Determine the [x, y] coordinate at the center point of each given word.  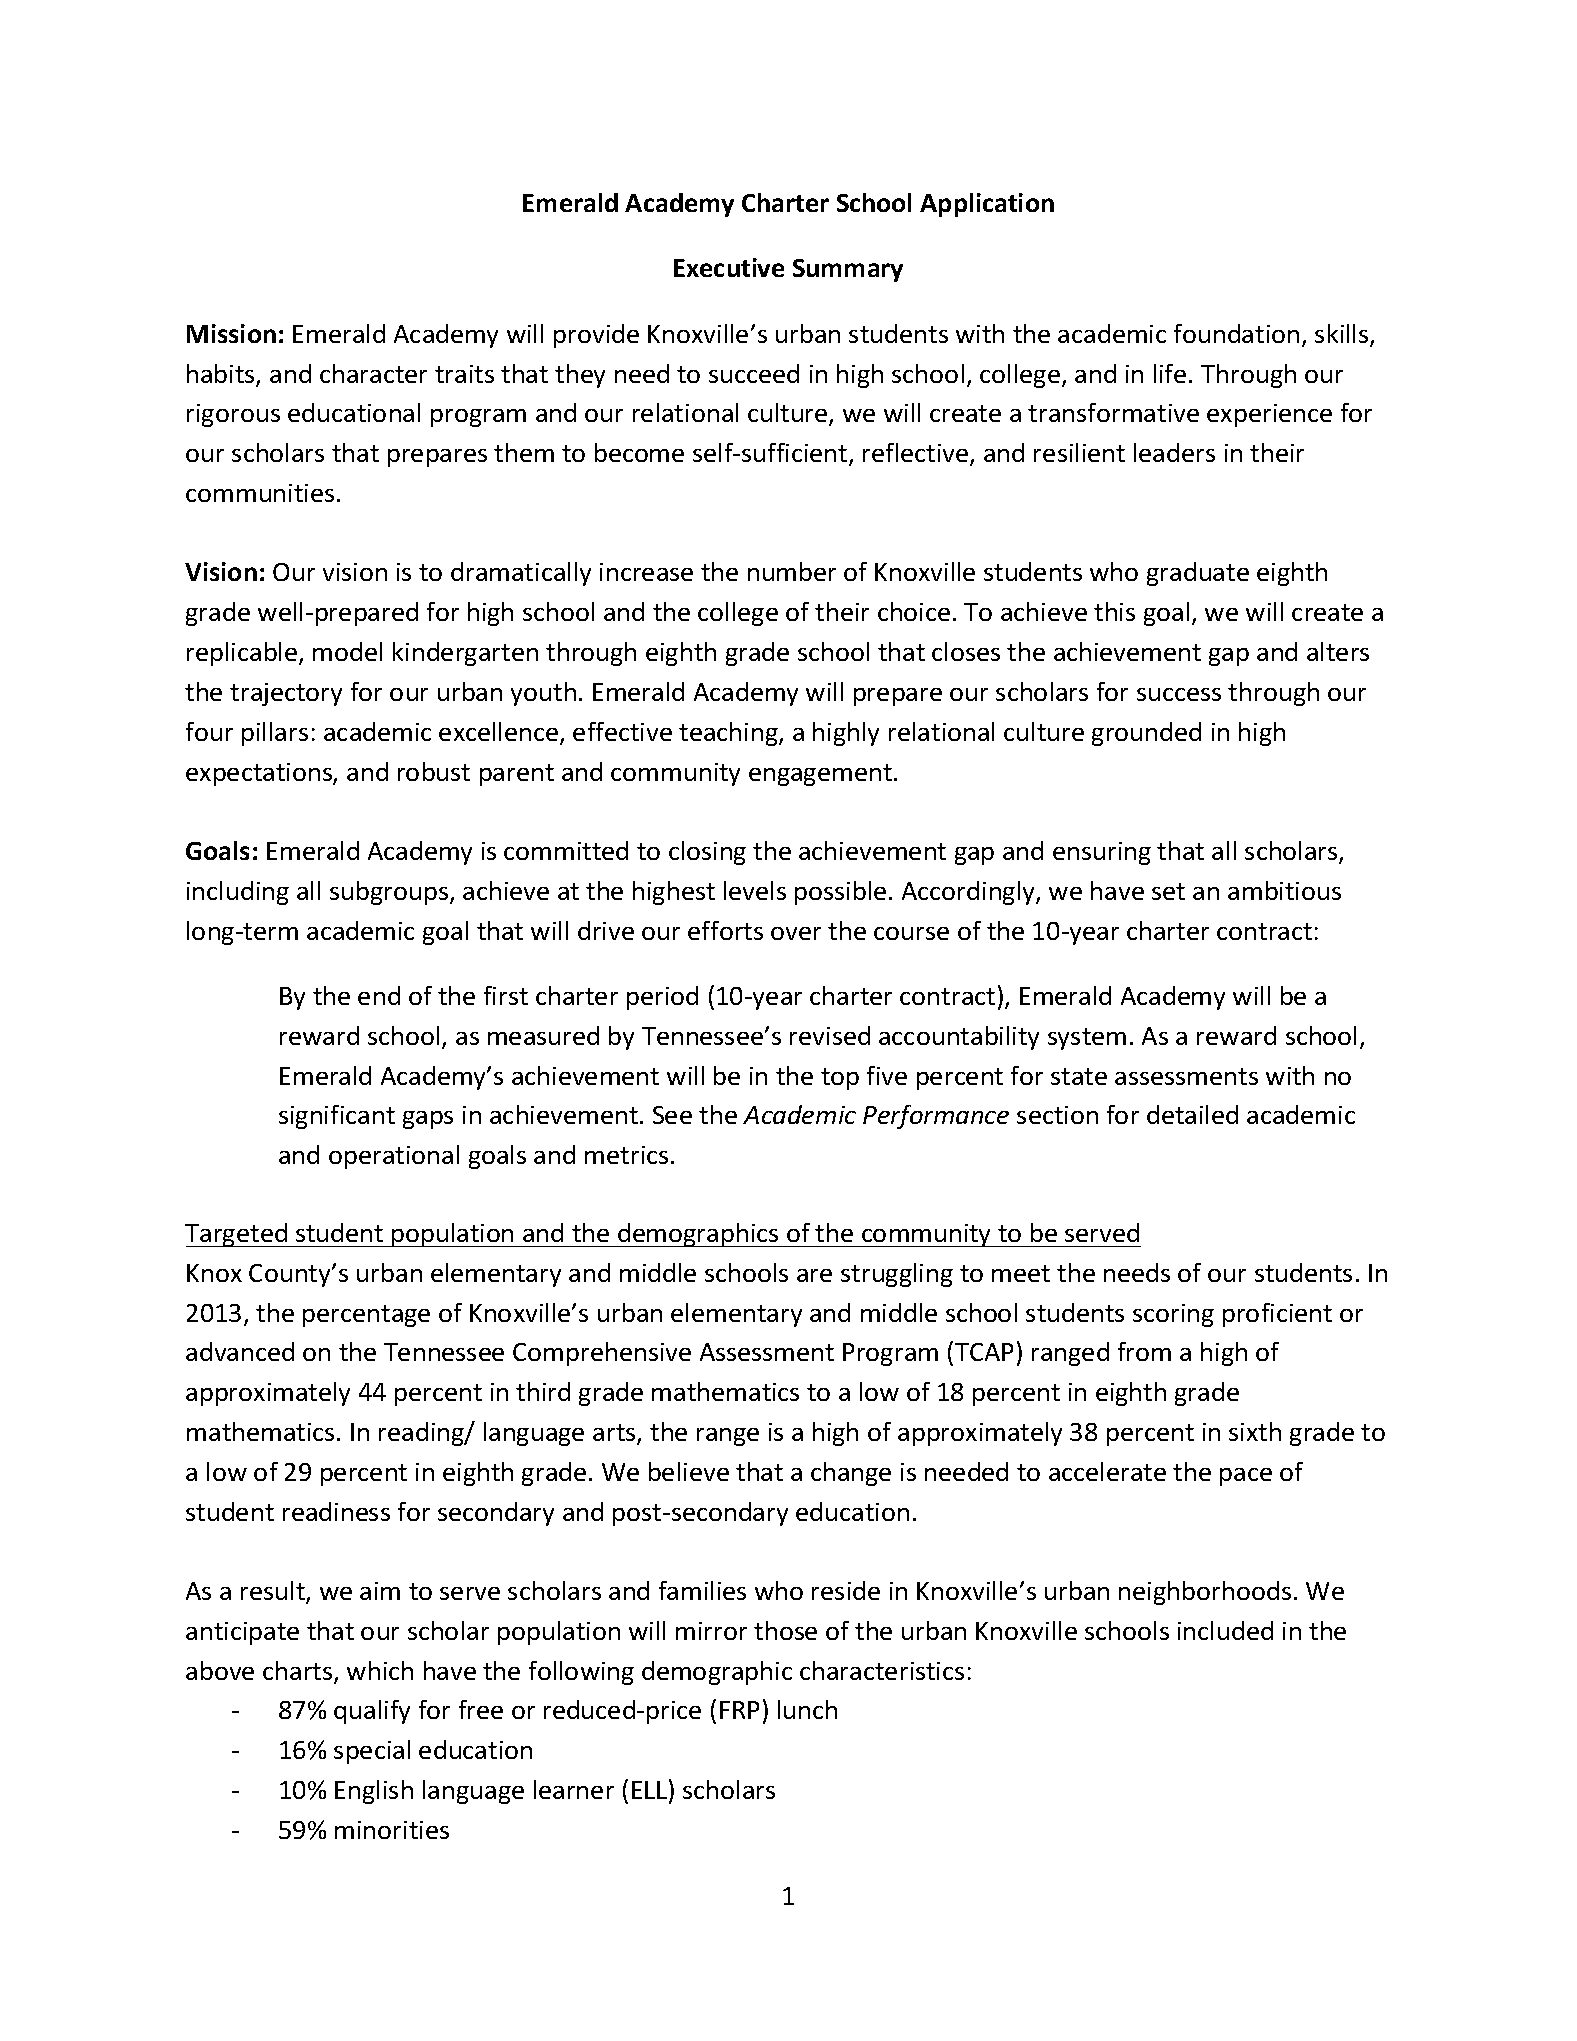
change [851, 1474]
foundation [1236, 333]
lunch [807, 1709]
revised [830, 1035]
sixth [1255, 1431]
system [1087, 1039]
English [374, 1792]
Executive [729, 267]
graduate [1198, 574]
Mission [231, 333]
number [792, 571]
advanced [240, 1351]
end [379, 995]
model [347, 651]
